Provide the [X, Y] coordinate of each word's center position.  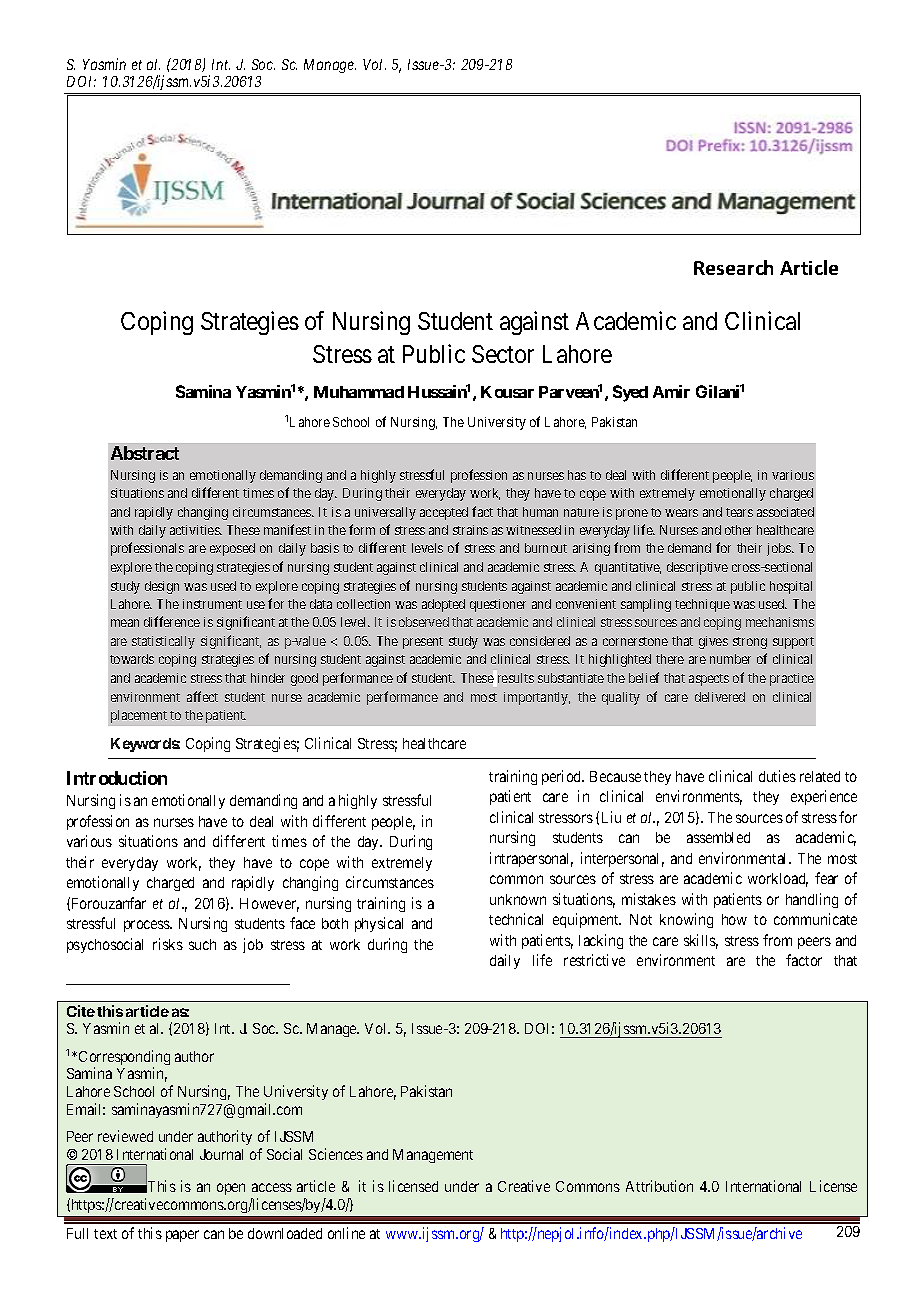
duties [777, 776]
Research [733, 267]
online [346, 1233]
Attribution [659, 1186]
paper [182, 1236]
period [563, 777]
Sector [503, 354]
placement [139, 716]
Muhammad [359, 392]
